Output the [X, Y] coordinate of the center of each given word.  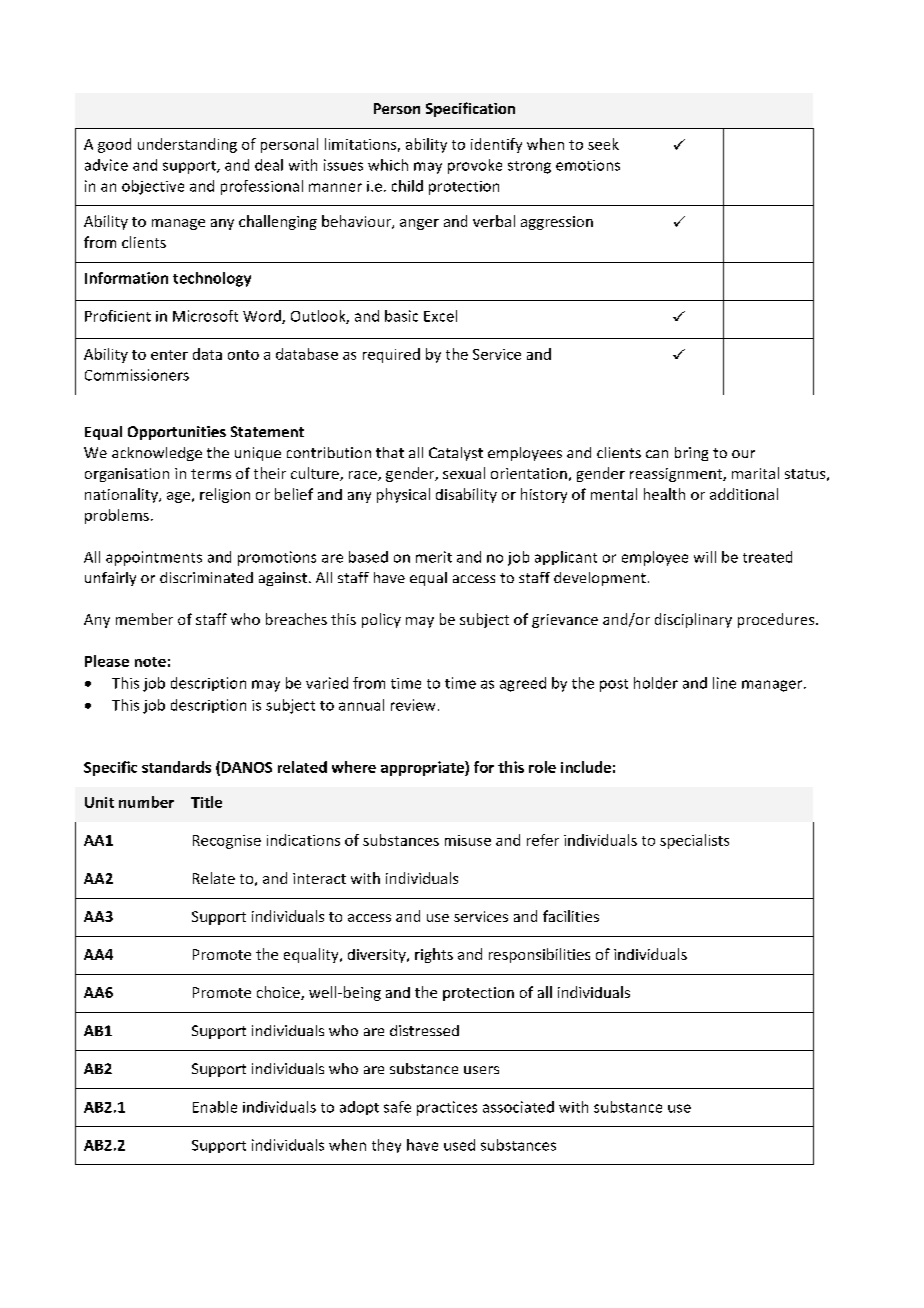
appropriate [423, 768]
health [664, 494]
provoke [475, 166]
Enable [215, 1107]
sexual [464, 473]
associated [518, 1107]
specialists [694, 841]
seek [603, 144]
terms [211, 474]
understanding [187, 145]
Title [206, 802]
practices [447, 1108]
